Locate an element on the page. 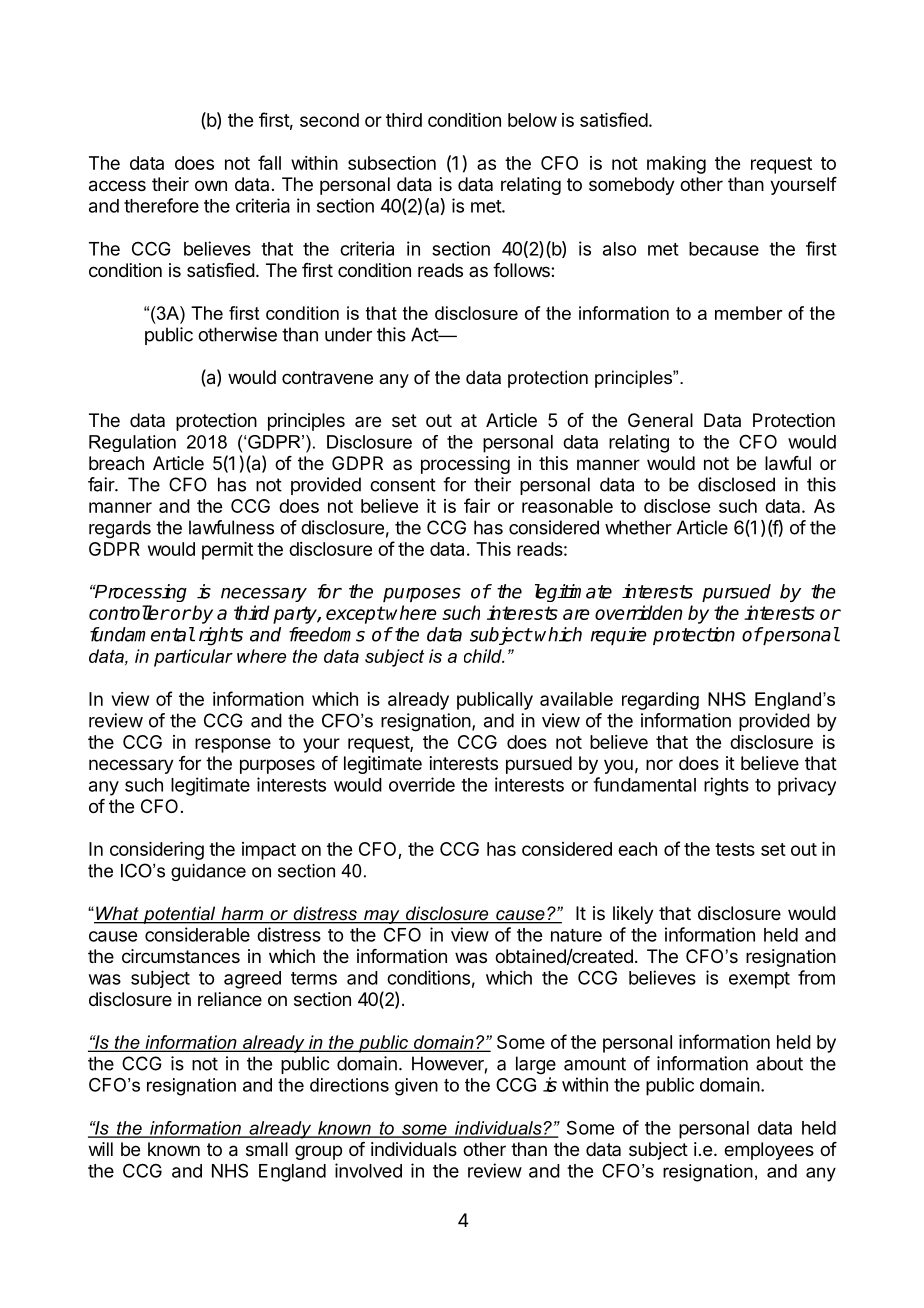 Image resolution: width=924 pixels, height=1308 pixels. below is located at coordinates (532, 120).
